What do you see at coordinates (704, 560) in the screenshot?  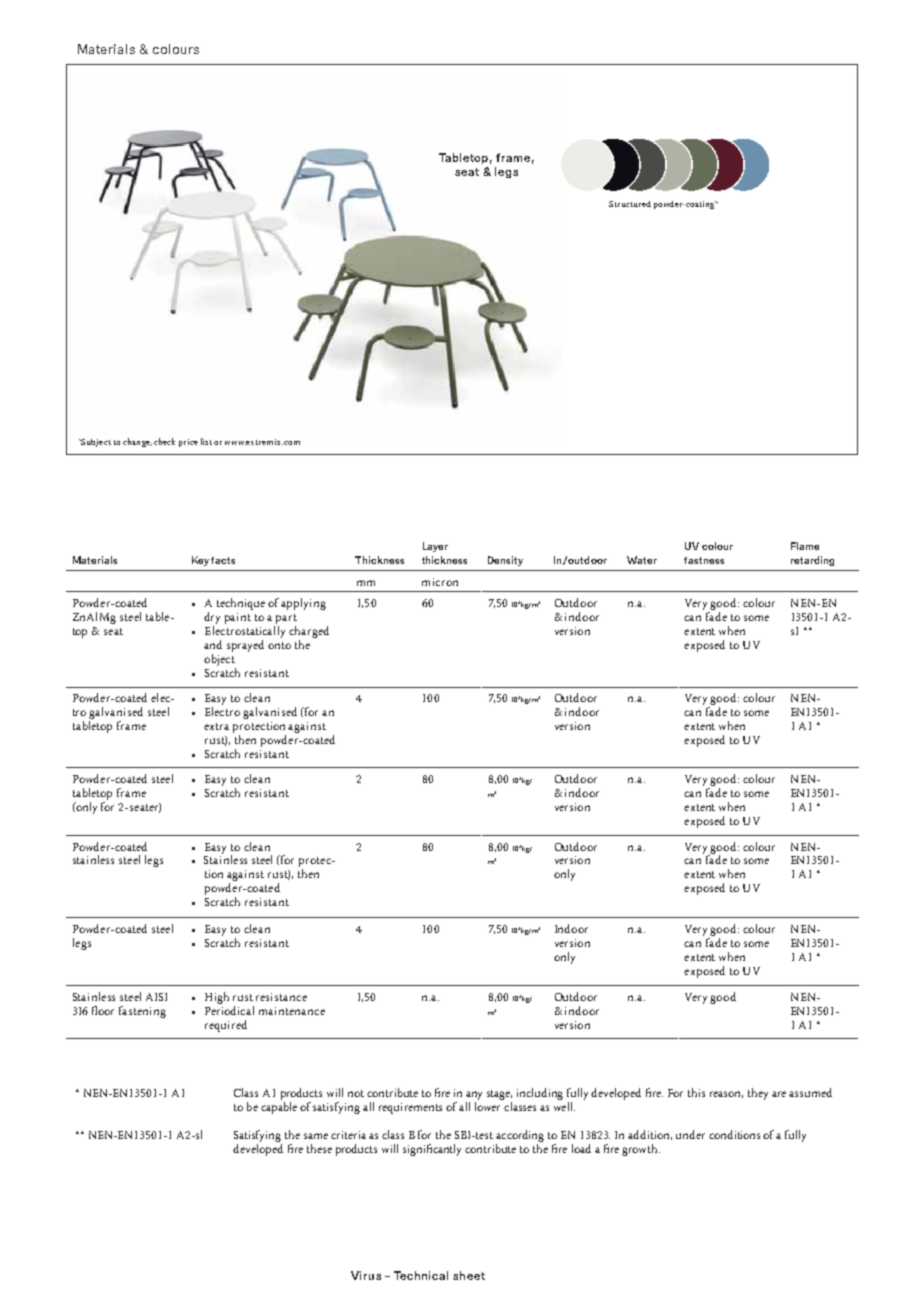 I see `fastness` at bounding box center [704, 560].
